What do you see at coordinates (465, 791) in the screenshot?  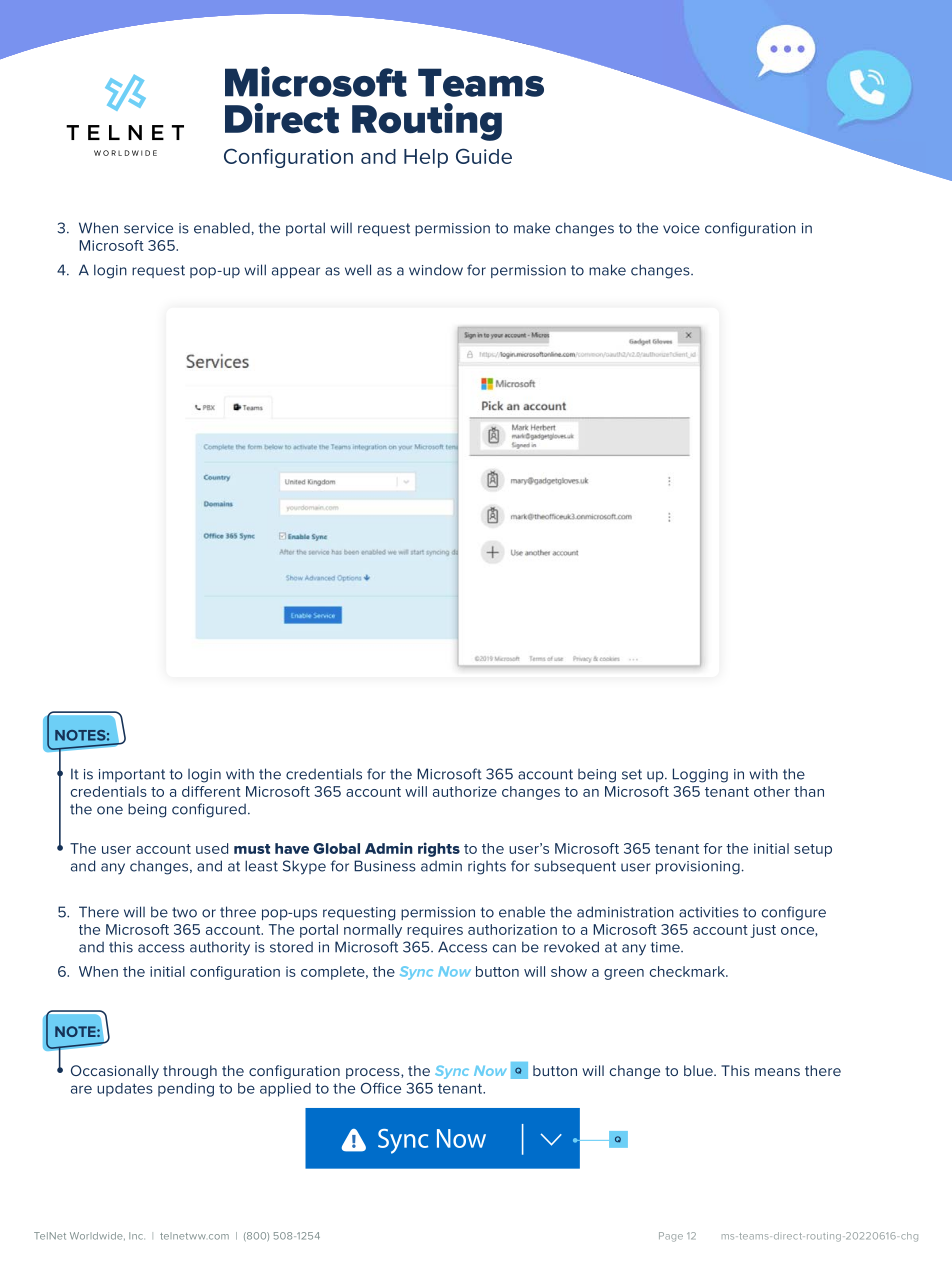 I see `authorize` at bounding box center [465, 791].
